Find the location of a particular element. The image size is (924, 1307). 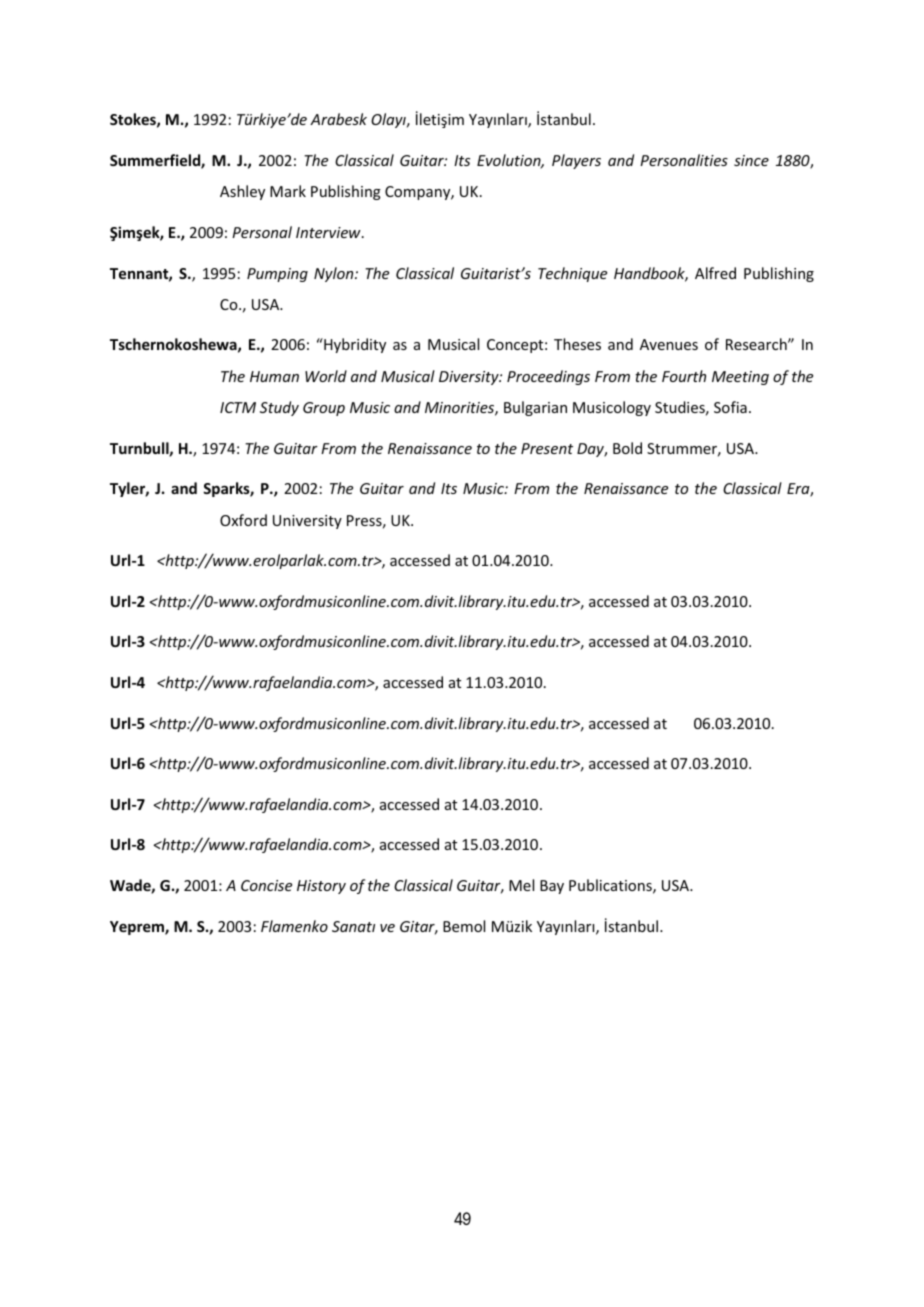

History is located at coordinates (321, 887).
